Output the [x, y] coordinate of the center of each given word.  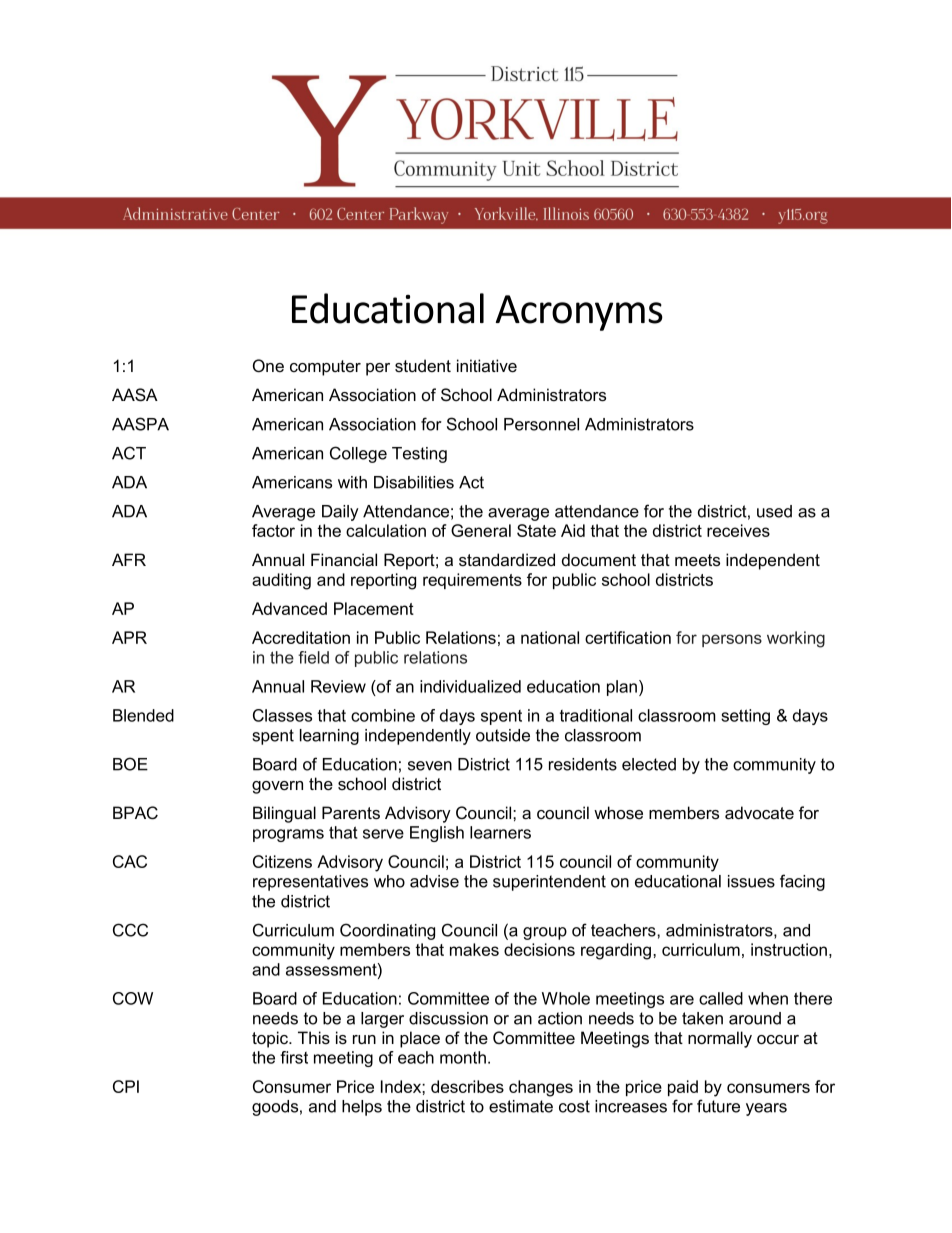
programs [288, 835]
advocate [759, 813]
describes [467, 1086]
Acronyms [579, 313]
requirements [472, 581]
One [268, 366]
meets [697, 560]
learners [500, 832]
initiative [487, 366]
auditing [281, 581]
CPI [126, 1086]
